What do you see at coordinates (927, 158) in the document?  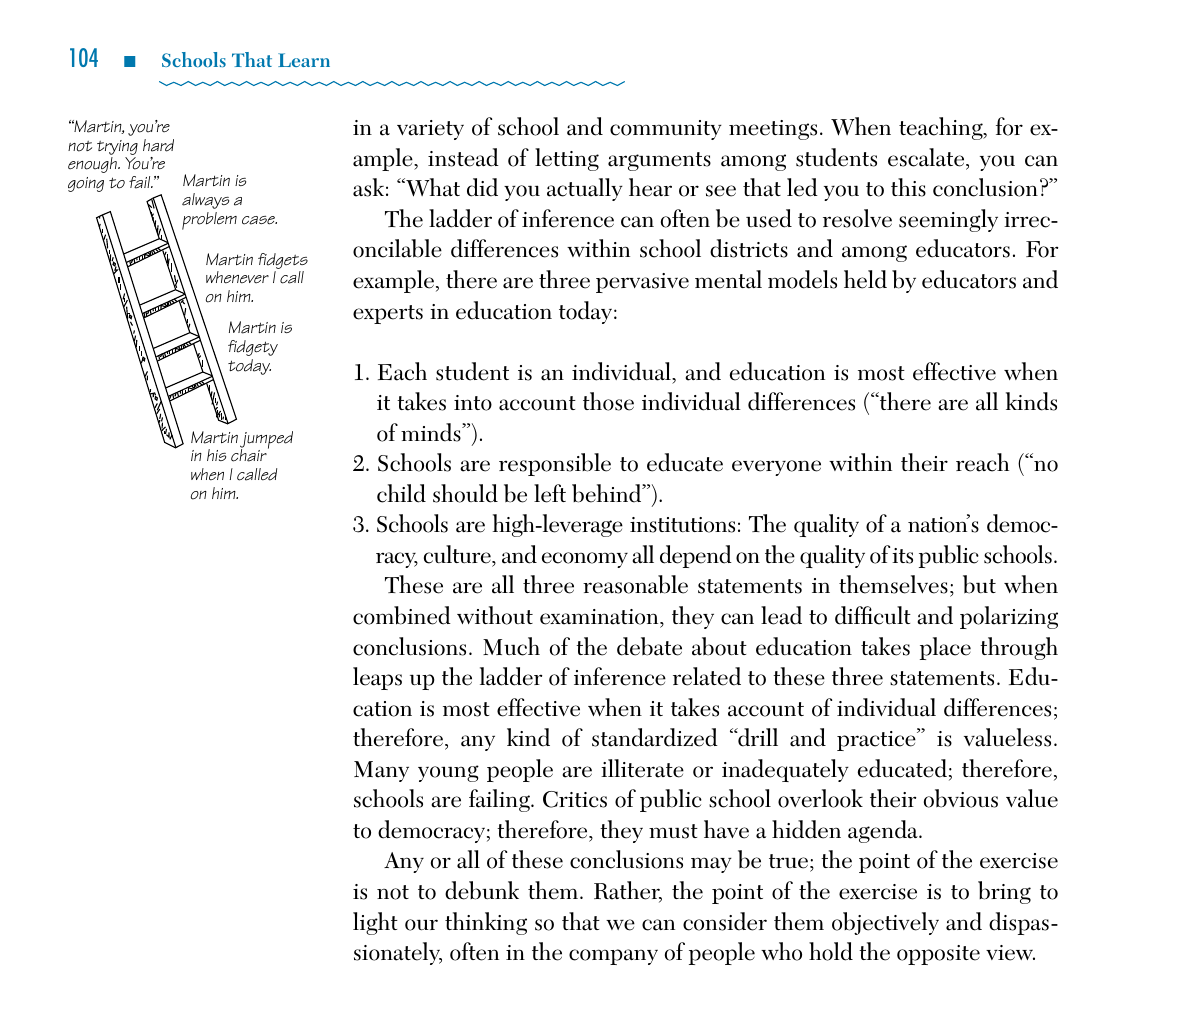 I see `escalate` at bounding box center [927, 158].
